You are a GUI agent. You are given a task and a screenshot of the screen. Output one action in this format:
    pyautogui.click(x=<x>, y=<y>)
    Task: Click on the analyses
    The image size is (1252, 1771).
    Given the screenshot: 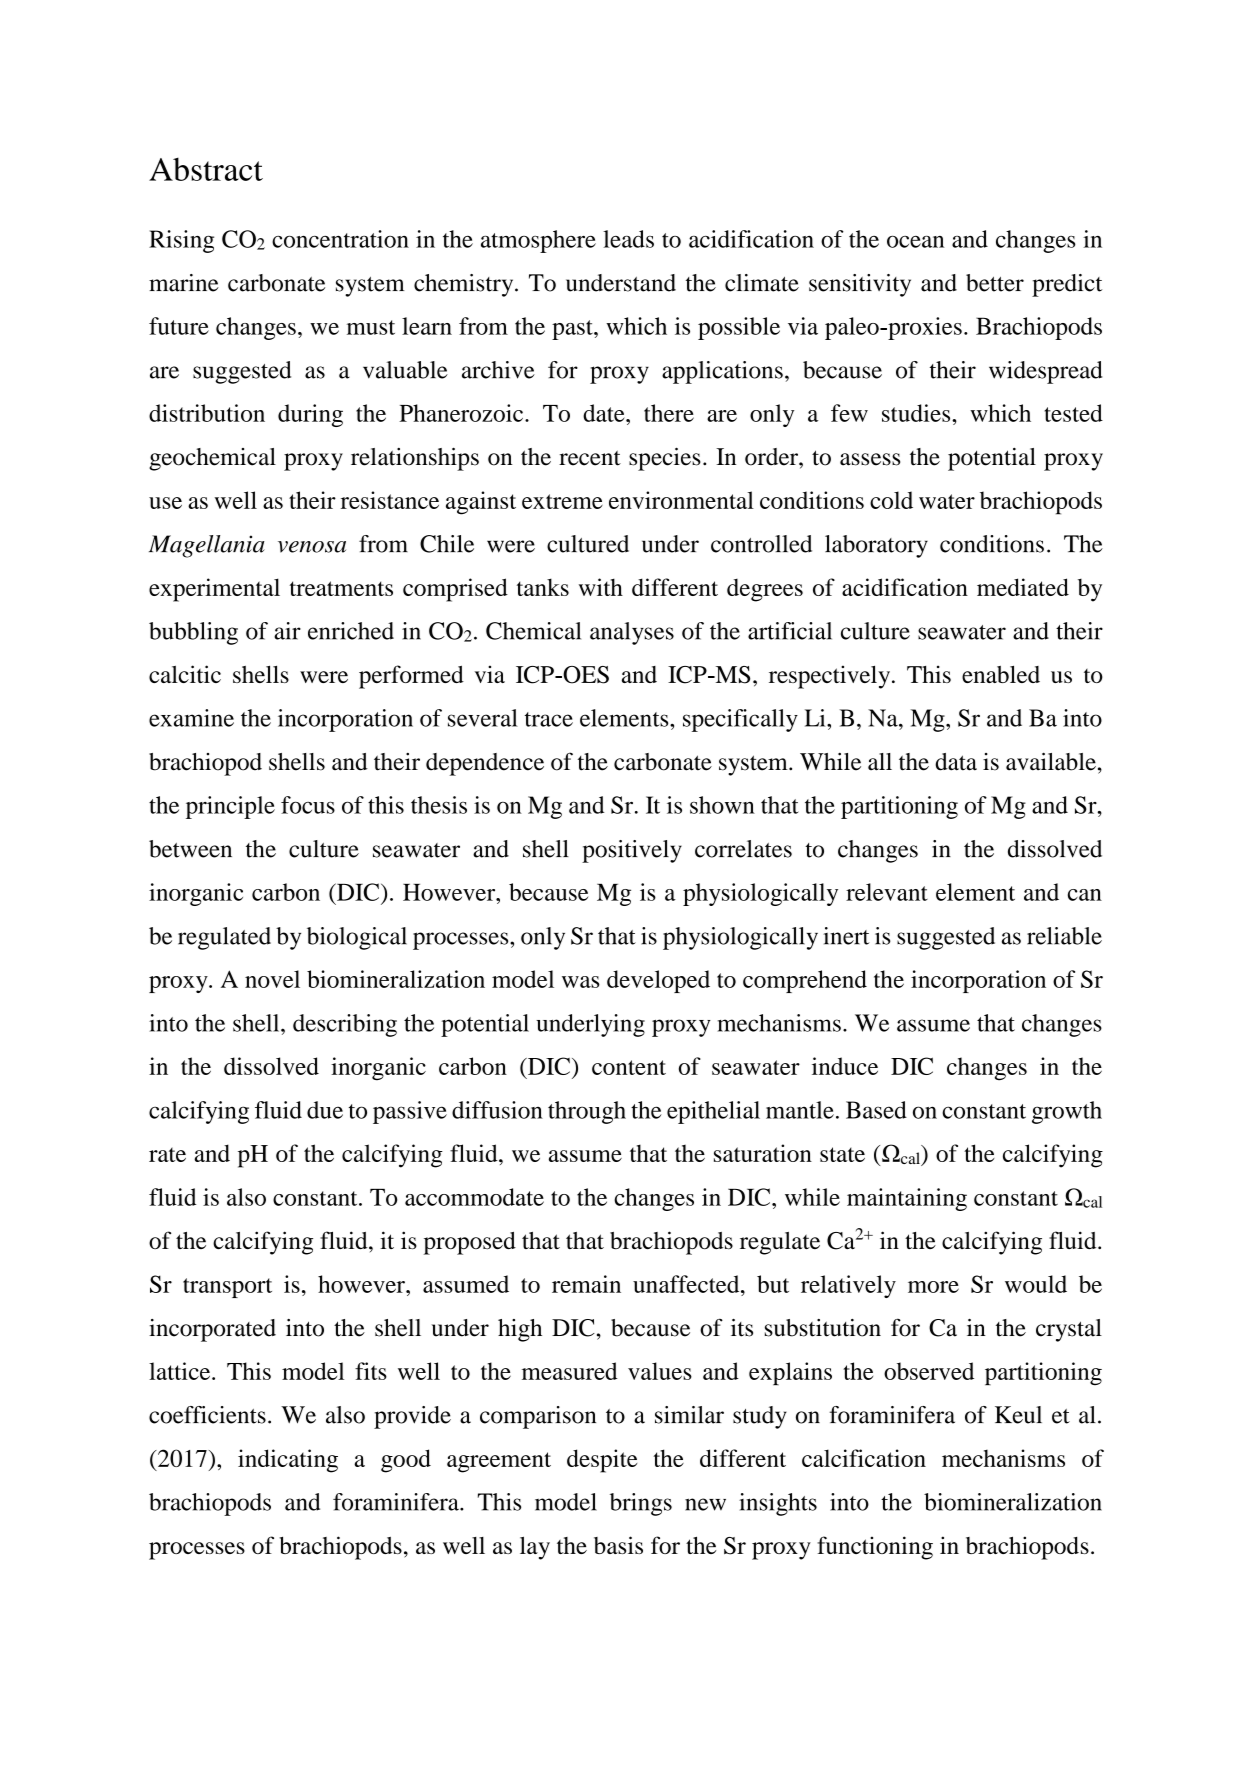 What is the action you would take?
    pyautogui.click(x=632, y=633)
